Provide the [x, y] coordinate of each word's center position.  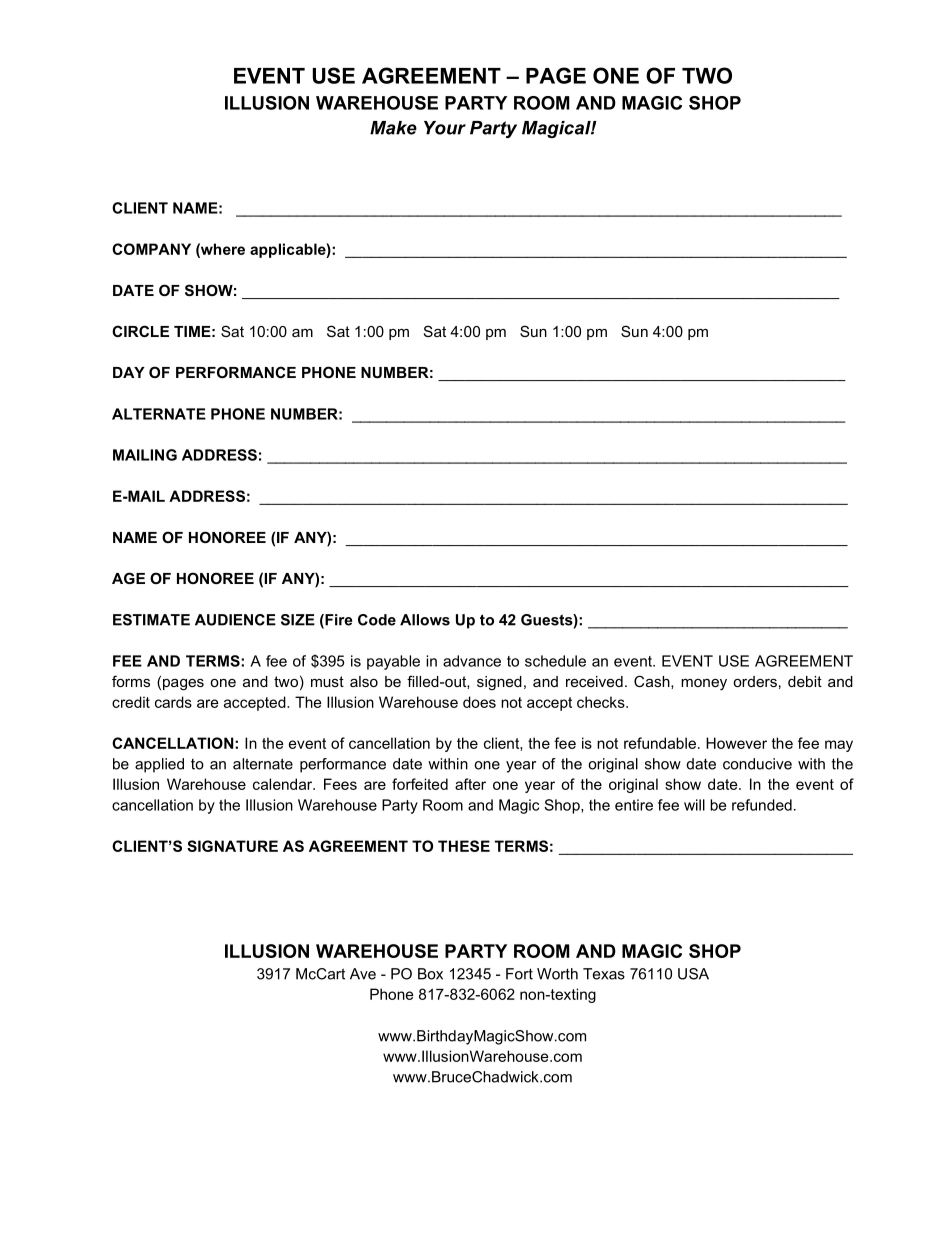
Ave [363, 974]
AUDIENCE [235, 620]
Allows [425, 620]
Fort [519, 974]
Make [393, 128]
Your [445, 128]
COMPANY [151, 249]
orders [755, 681]
